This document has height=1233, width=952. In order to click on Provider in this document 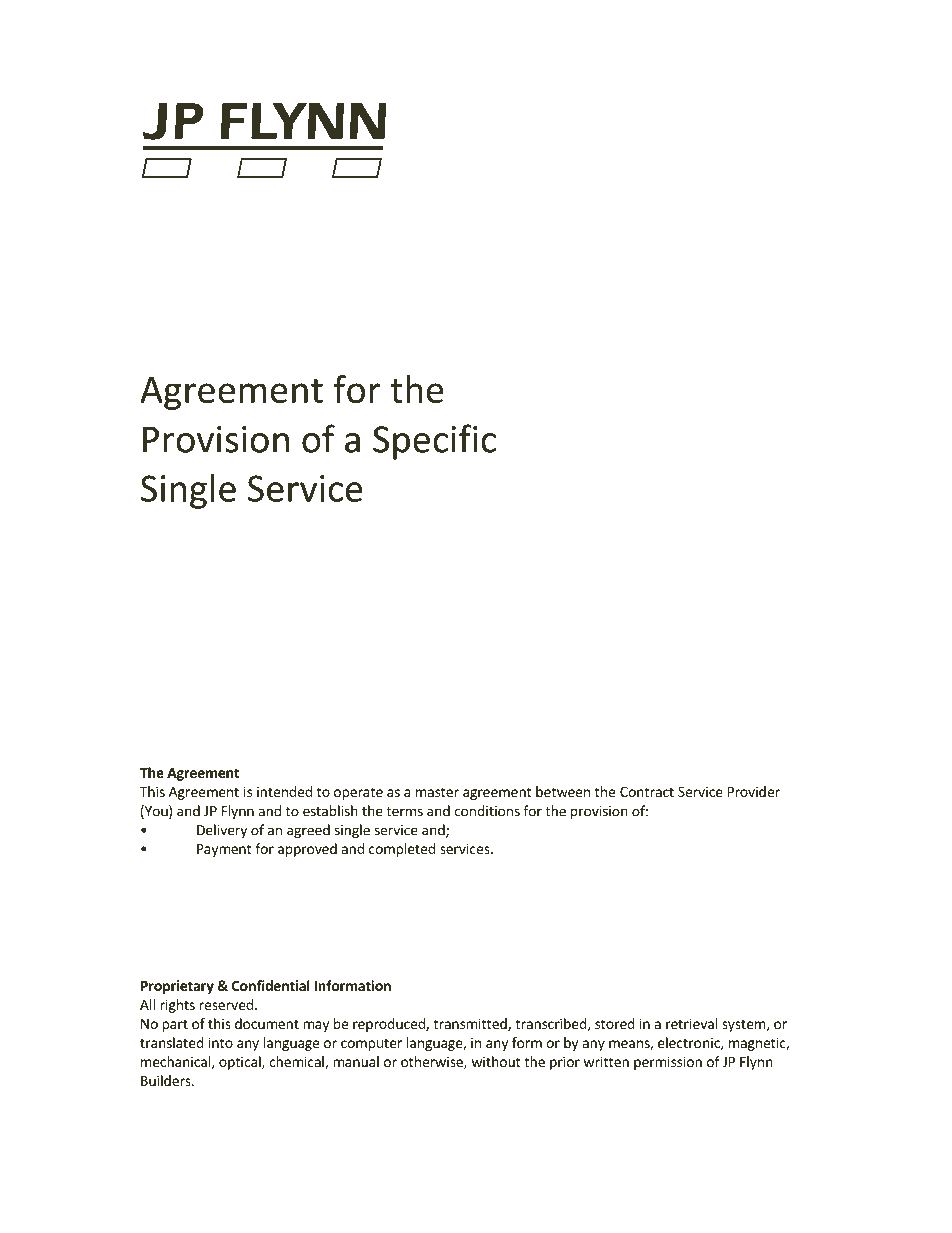, I will do `click(754, 791)`.
